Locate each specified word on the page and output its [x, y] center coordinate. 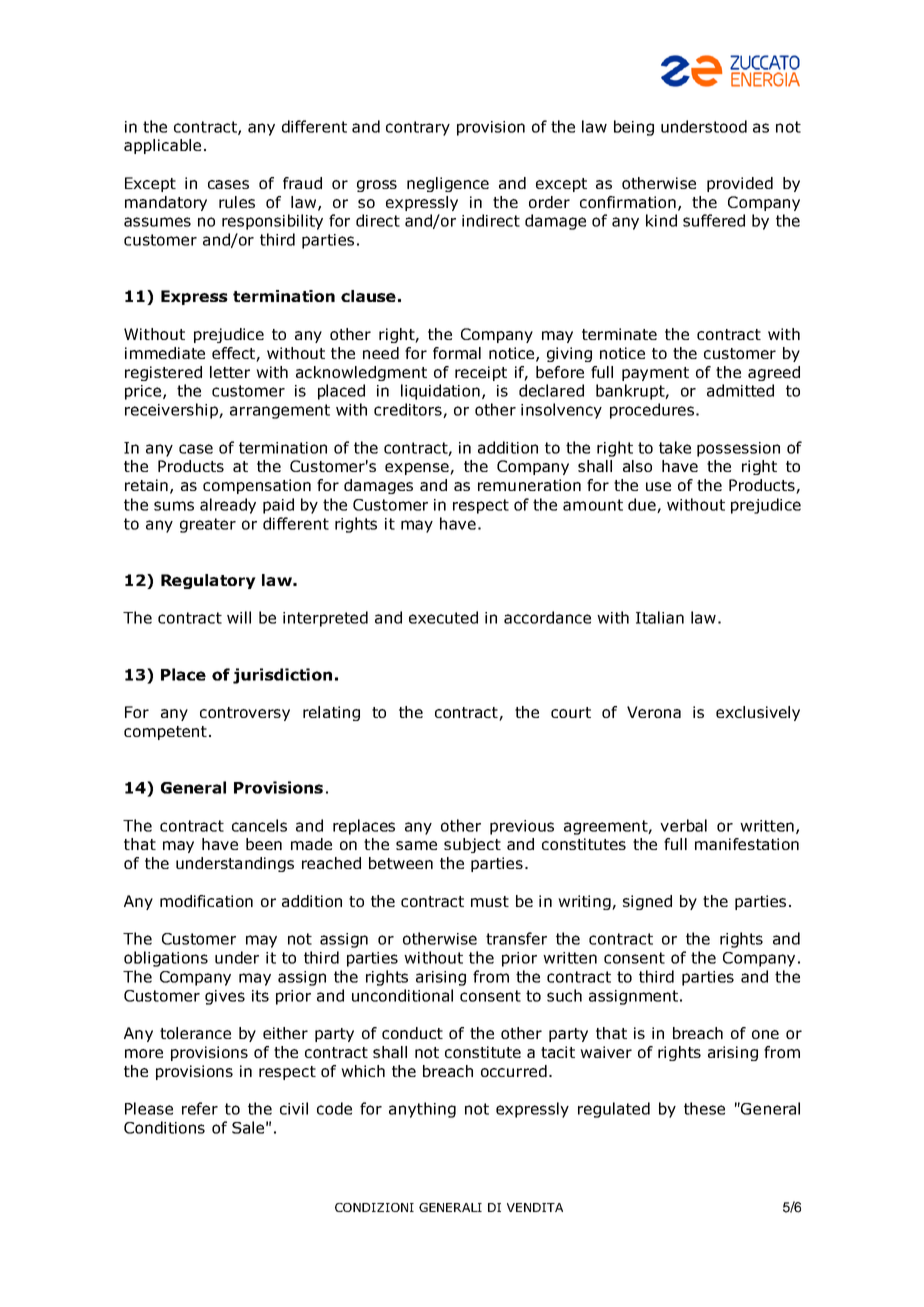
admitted [740, 390]
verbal [683, 825]
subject [472, 845]
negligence [448, 184]
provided [740, 184]
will [239, 617]
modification [206, 901]
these [704, 1108]
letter [230, 372]
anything [422, 1110]
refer [200, 1108]
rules [237, 202]
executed [443, 617]
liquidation [440, 392]
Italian [660, 617]
